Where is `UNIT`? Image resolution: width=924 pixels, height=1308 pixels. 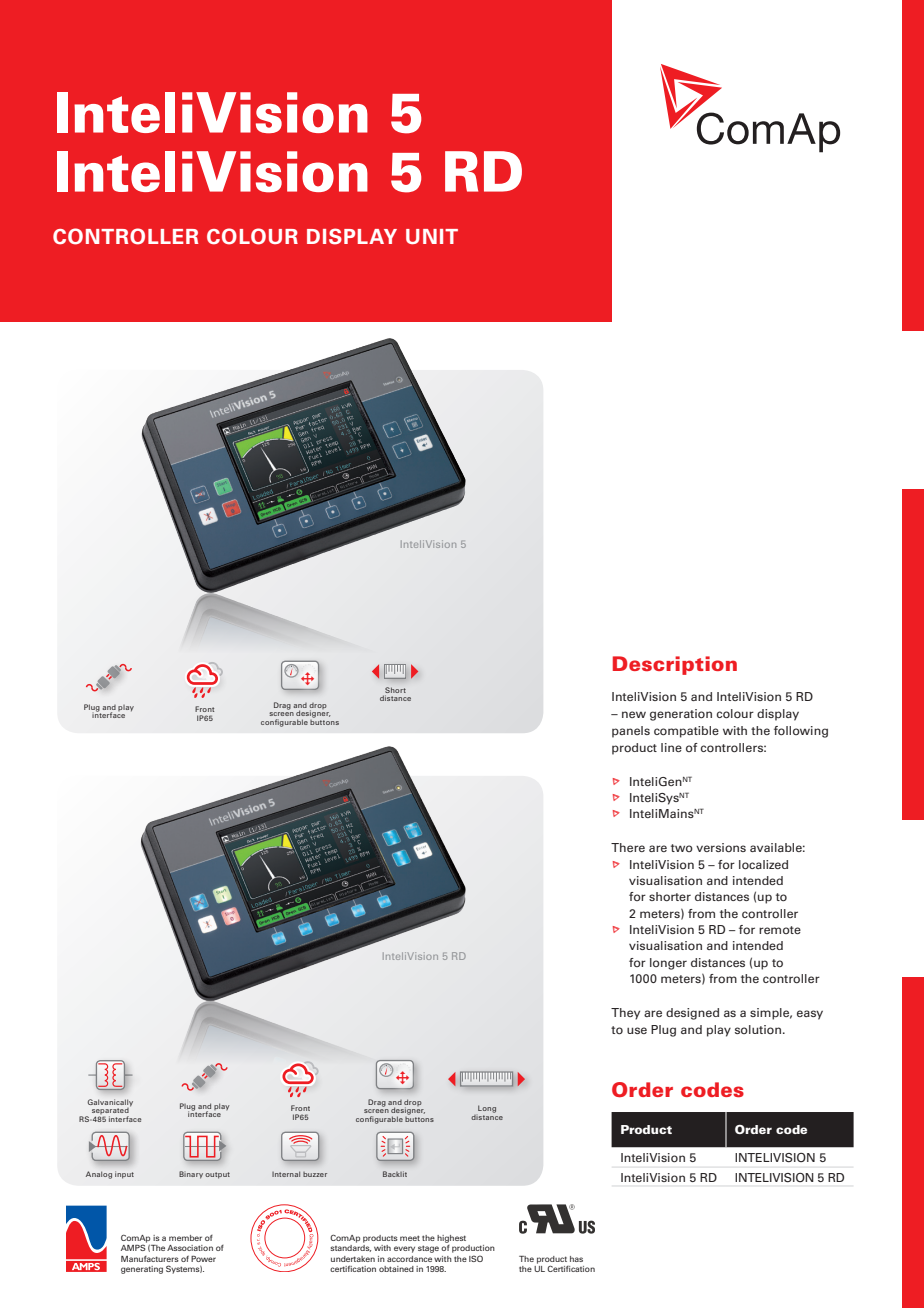
UNIT is located at coordinates (432, 236).
